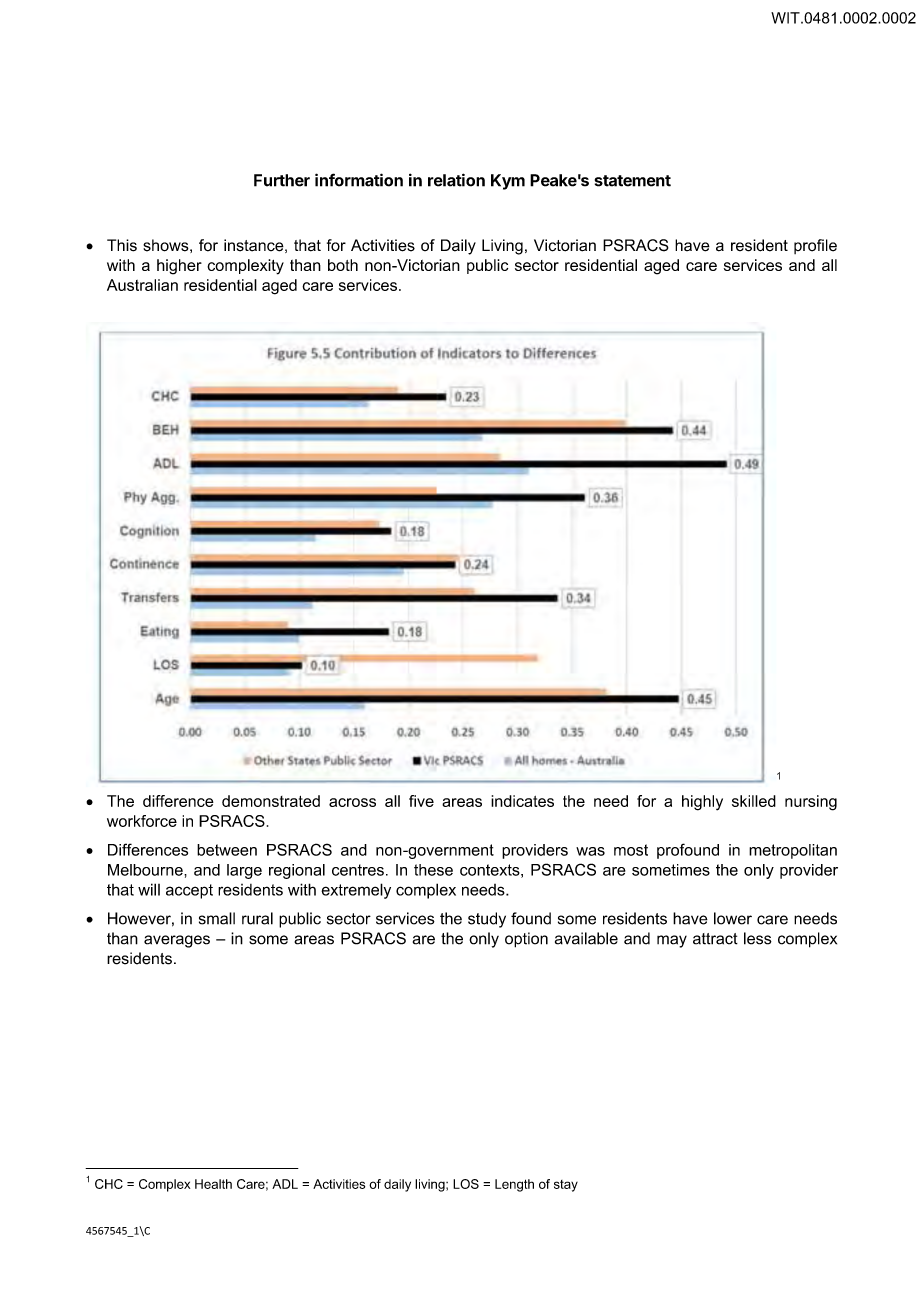  Describe the element at coordinates (271, 801) in the image. I see `demonstrated` at that location.
